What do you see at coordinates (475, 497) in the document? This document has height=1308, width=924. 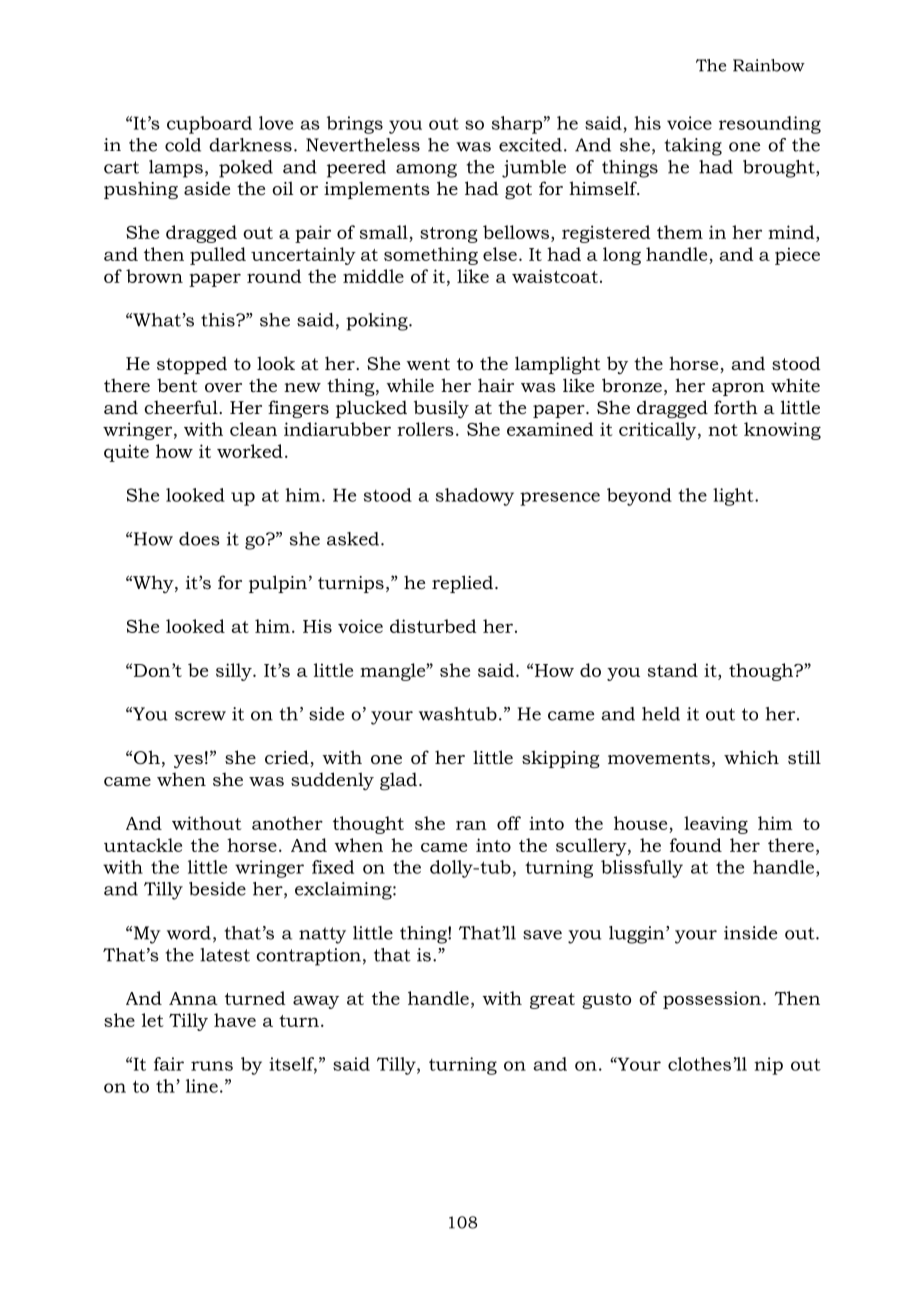 I see `shadowy` at bounding box center [475, 497].
